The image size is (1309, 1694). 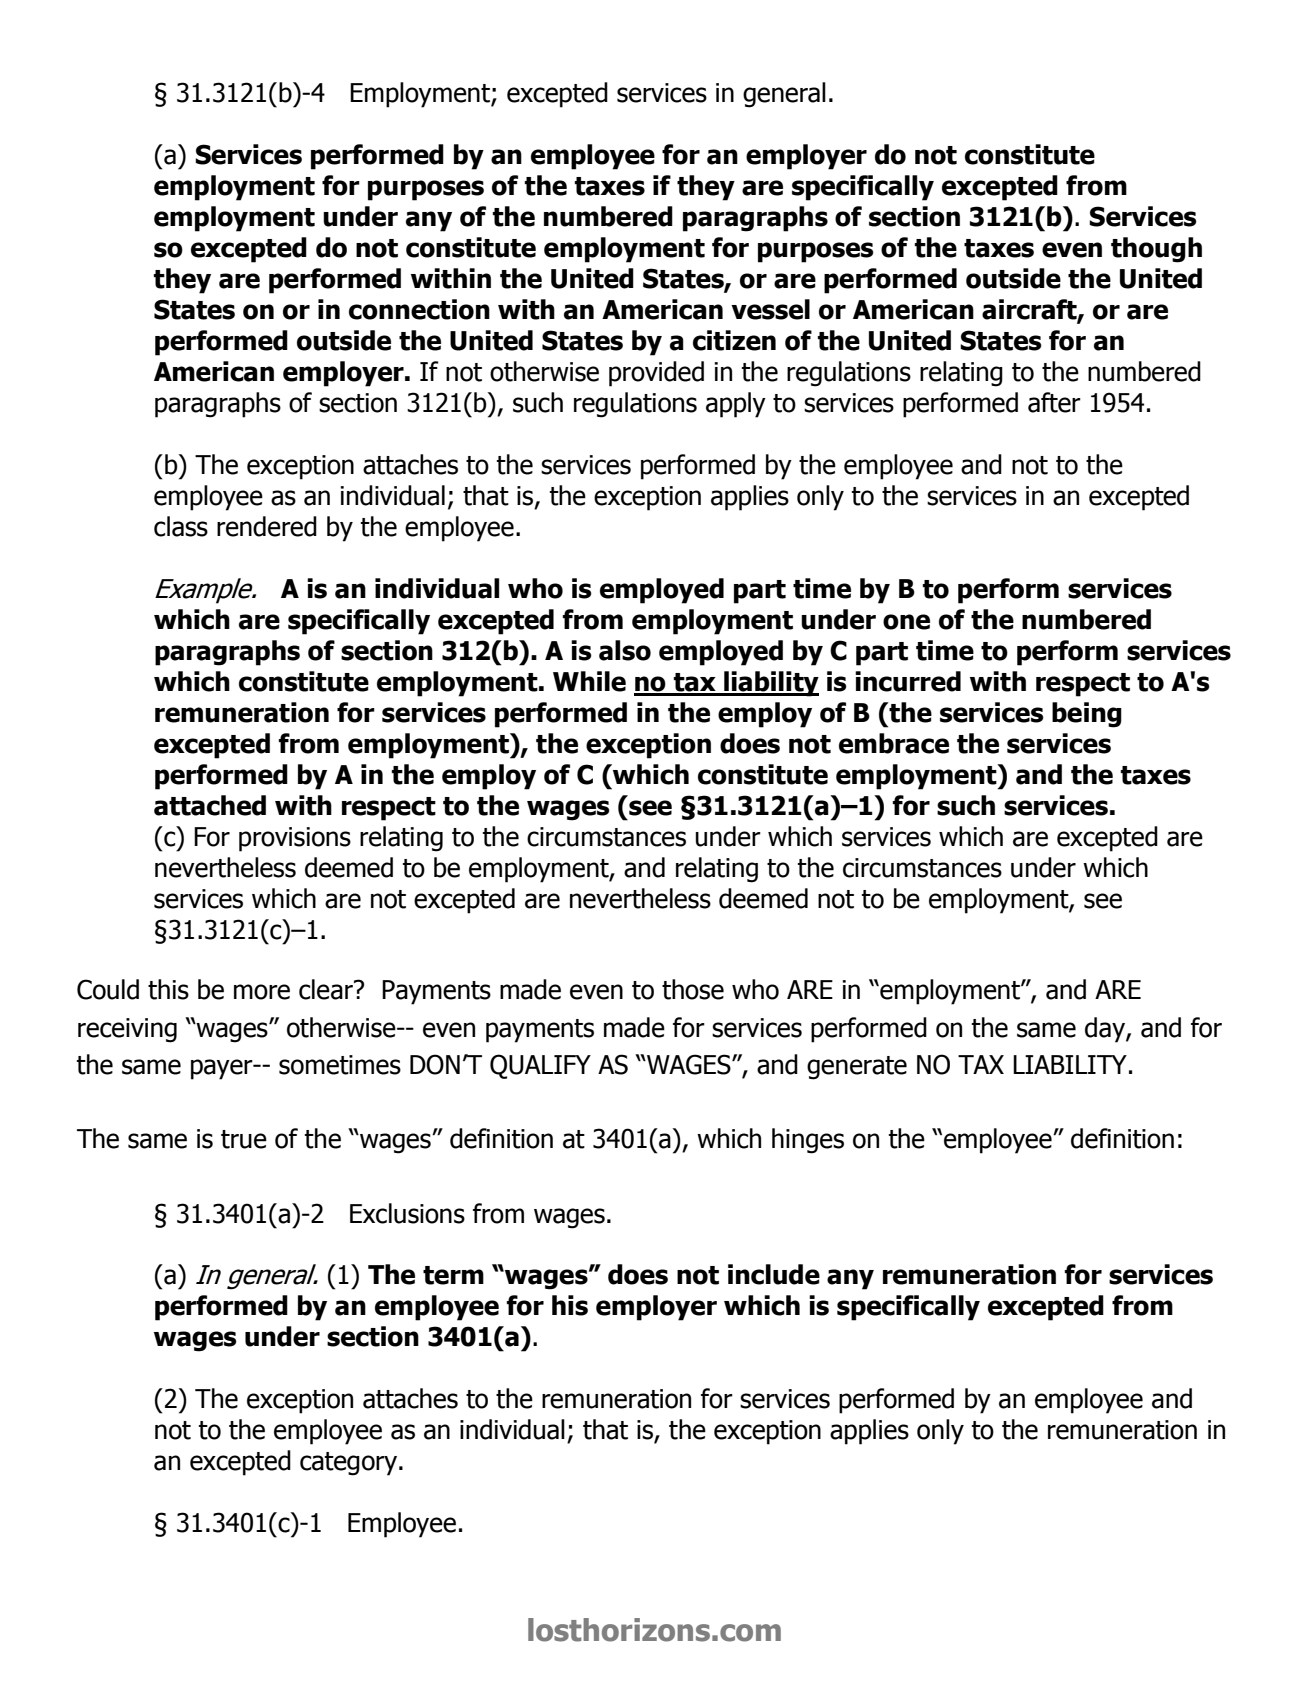 What do you see at coordinates (540, 1066) in the screenshot?
I see `QUALIFY` at bounding box center [540, 1066].
